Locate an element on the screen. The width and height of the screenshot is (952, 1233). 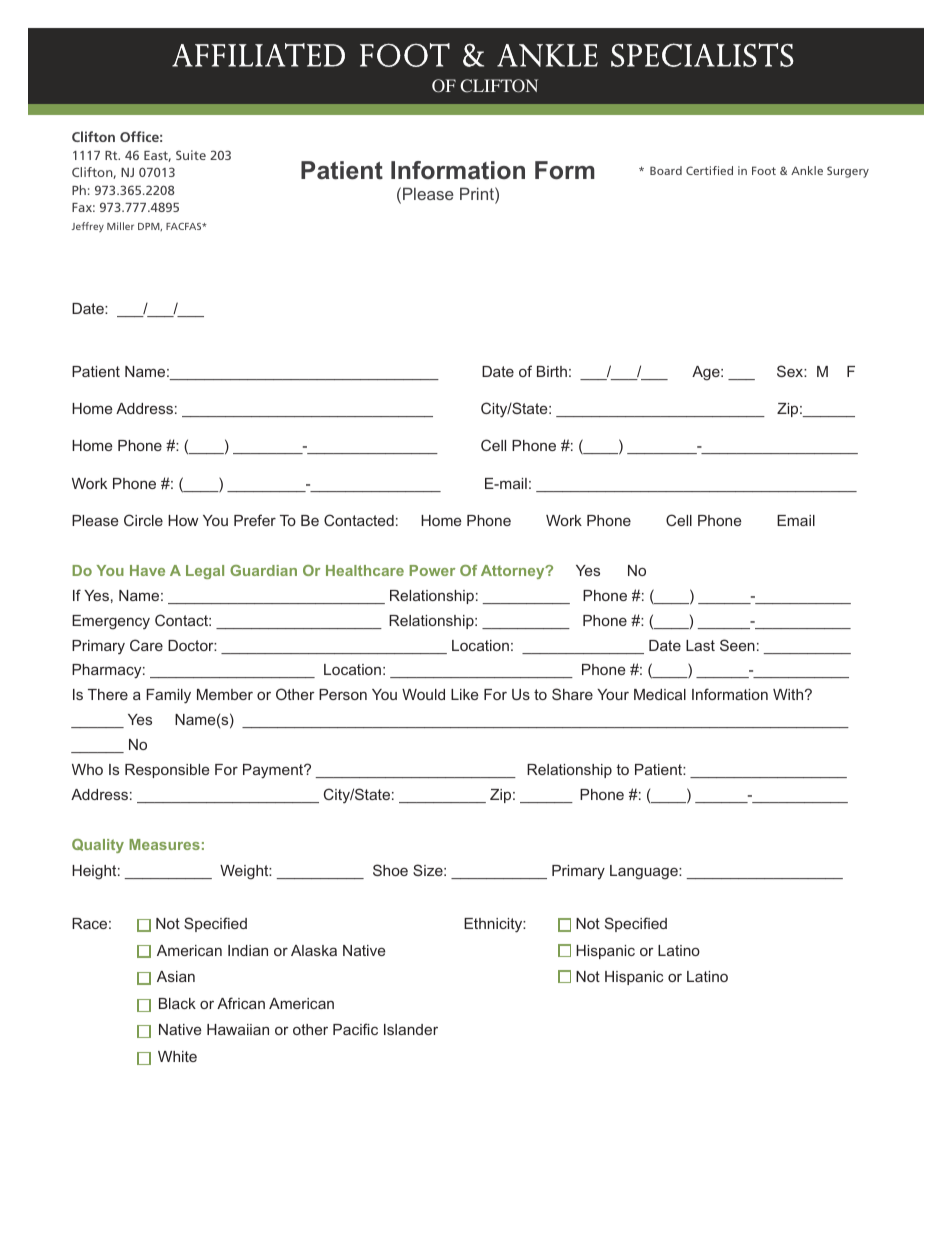
Shoe is located at coordinates (390, 870).
